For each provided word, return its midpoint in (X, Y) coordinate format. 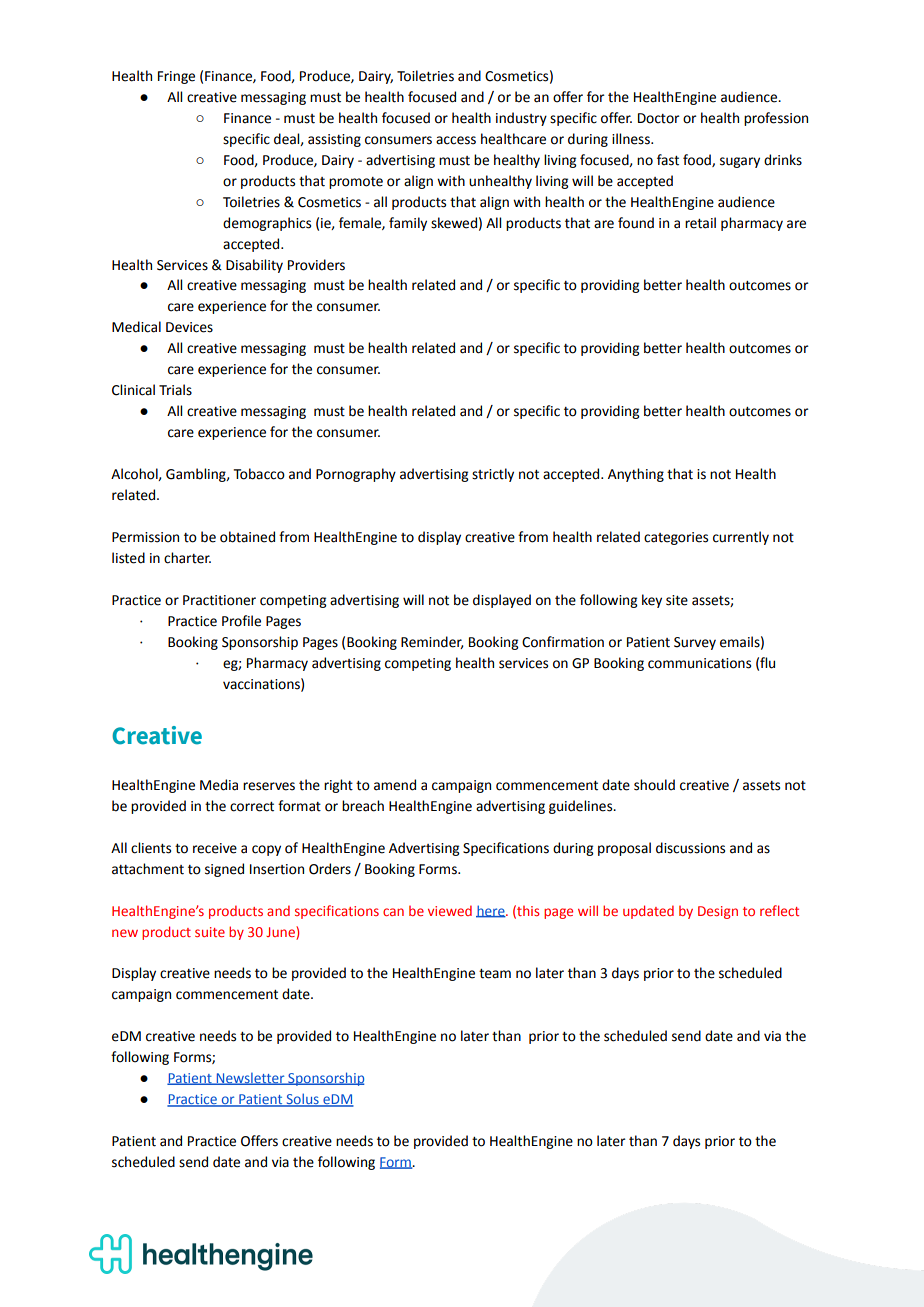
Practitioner (219, 600)
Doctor (659, 118)
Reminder (432, 642)
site (677, 600)
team (495, 974)
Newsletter (250, 1079)
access (456, 140)
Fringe (176, 77)
